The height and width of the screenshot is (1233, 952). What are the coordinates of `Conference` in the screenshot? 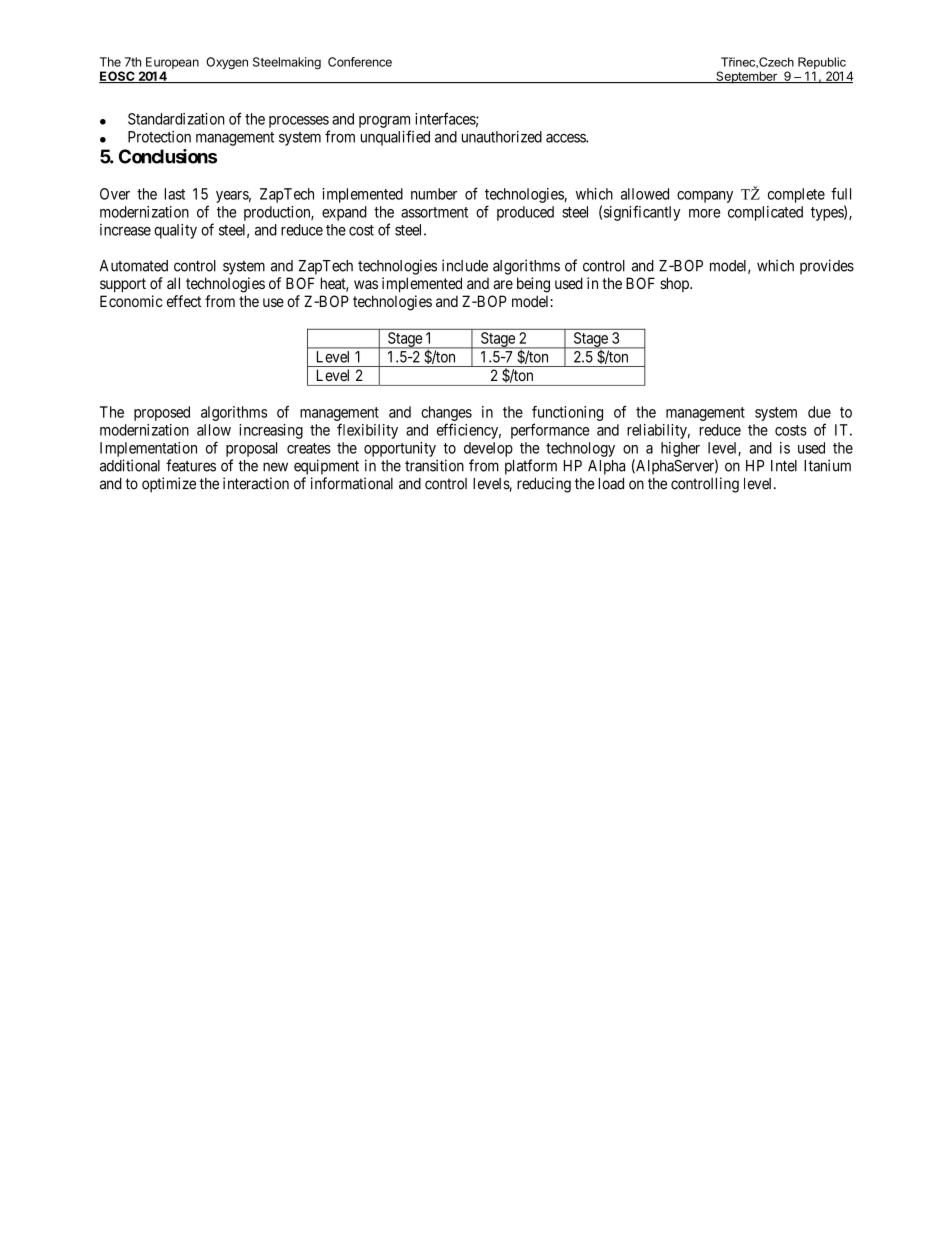 It's located at (360, 62).
